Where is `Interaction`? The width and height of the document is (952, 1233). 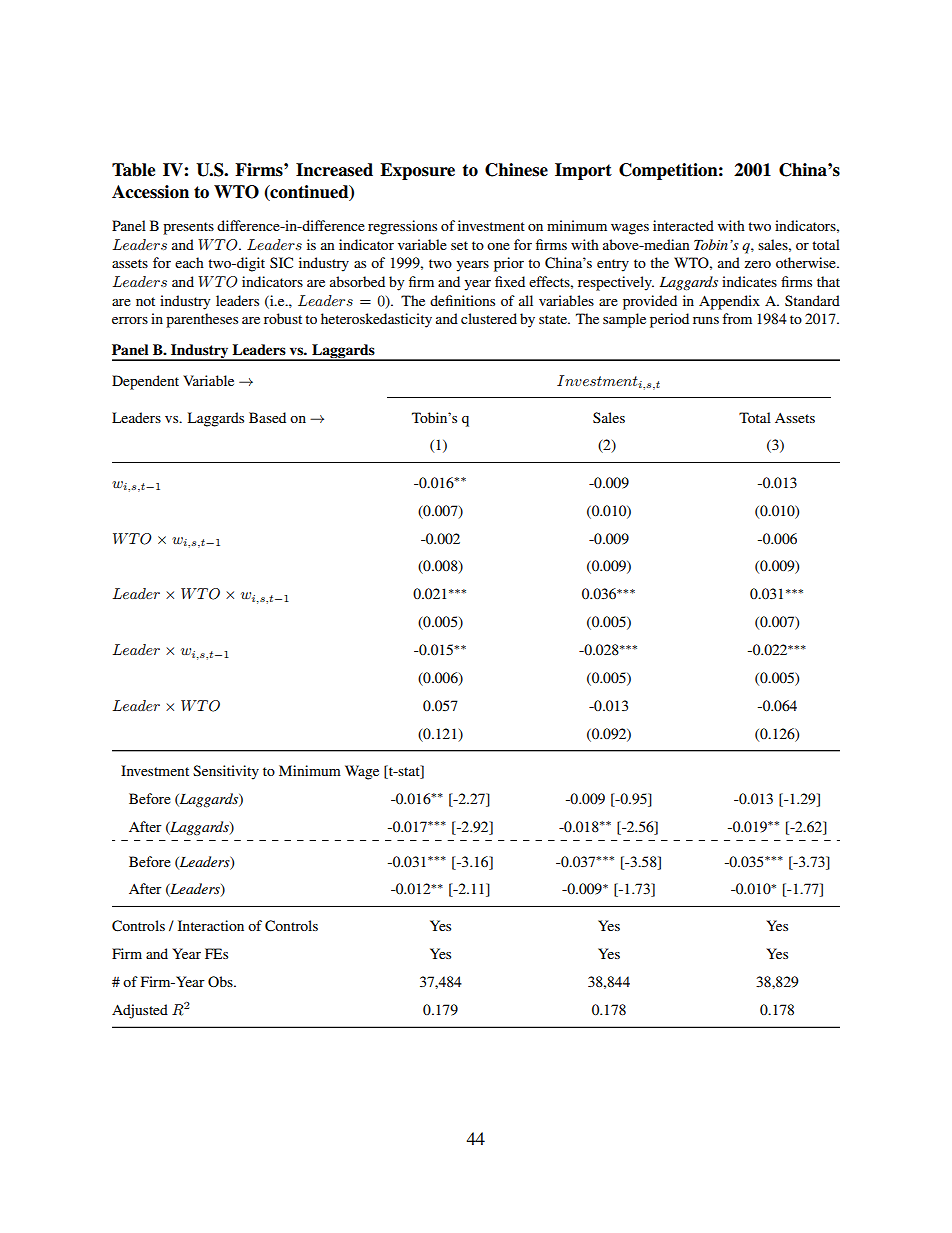
Interaction is located at coordinates (211, 925).
